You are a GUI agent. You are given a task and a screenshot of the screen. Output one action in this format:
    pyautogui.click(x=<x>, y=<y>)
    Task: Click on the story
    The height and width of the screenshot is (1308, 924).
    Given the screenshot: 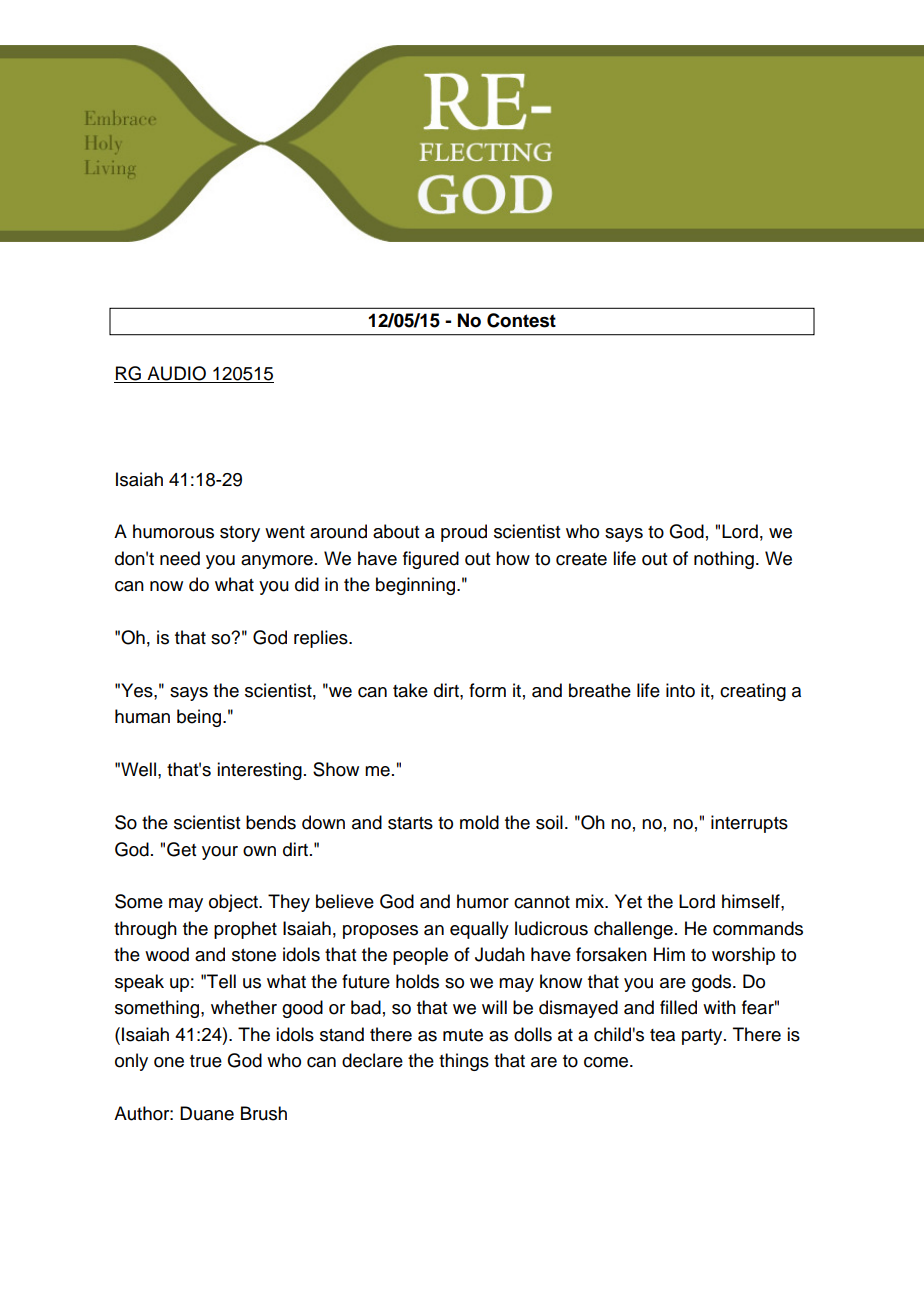 What is the action you would take?
    pyautogui.click(x=240, y=534)
